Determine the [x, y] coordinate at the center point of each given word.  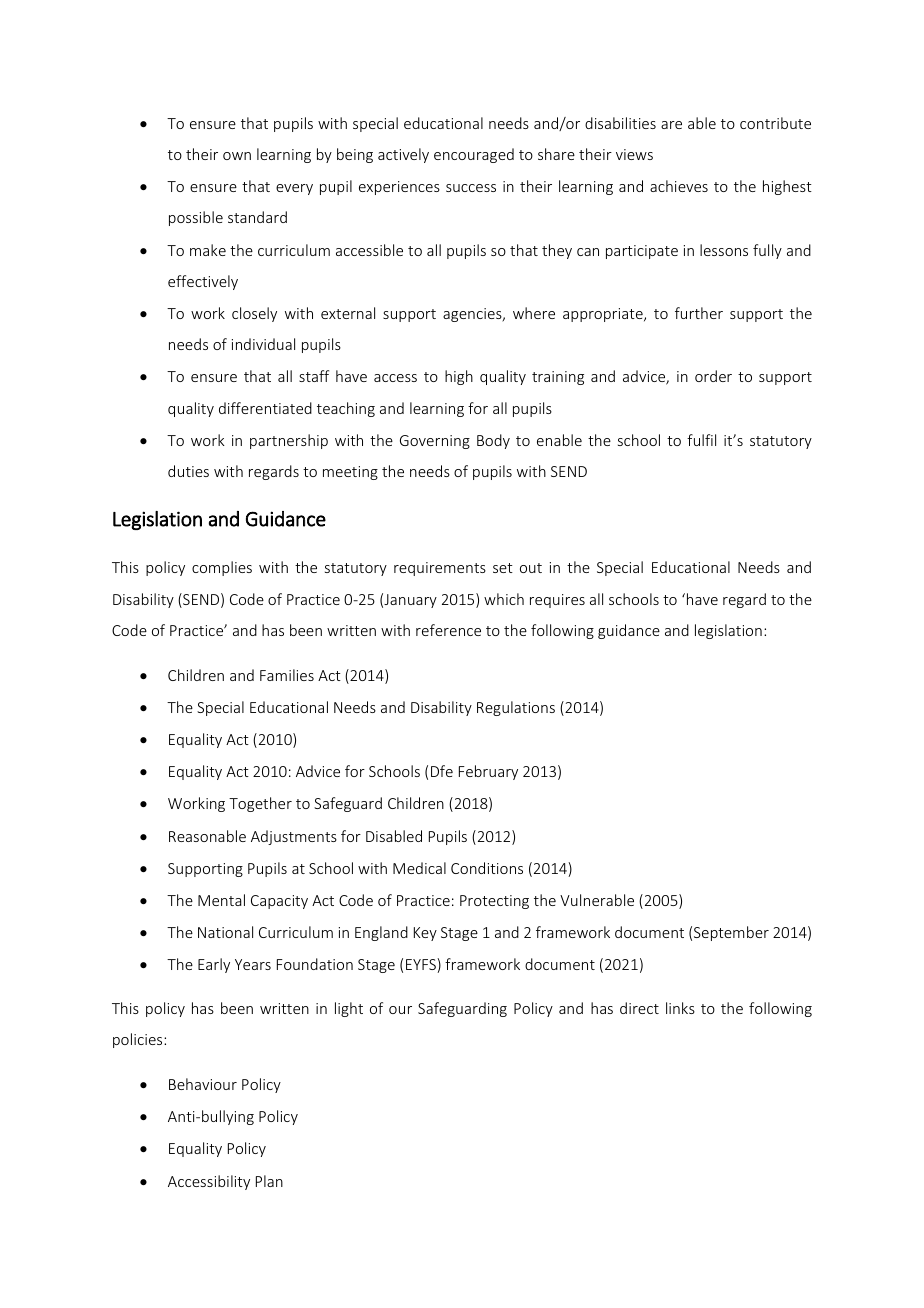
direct [639, 1008]
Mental [221, 900]
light [349, 1009]
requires [557, 601]
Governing [435, 442]
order [713, 376]
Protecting [494, 902]
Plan [269, 1181]
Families [287, 675]
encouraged [474, 155]
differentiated [265, 408]
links [680, 1008]
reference [448, 630]
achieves [679, 186]
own [237, 156]
